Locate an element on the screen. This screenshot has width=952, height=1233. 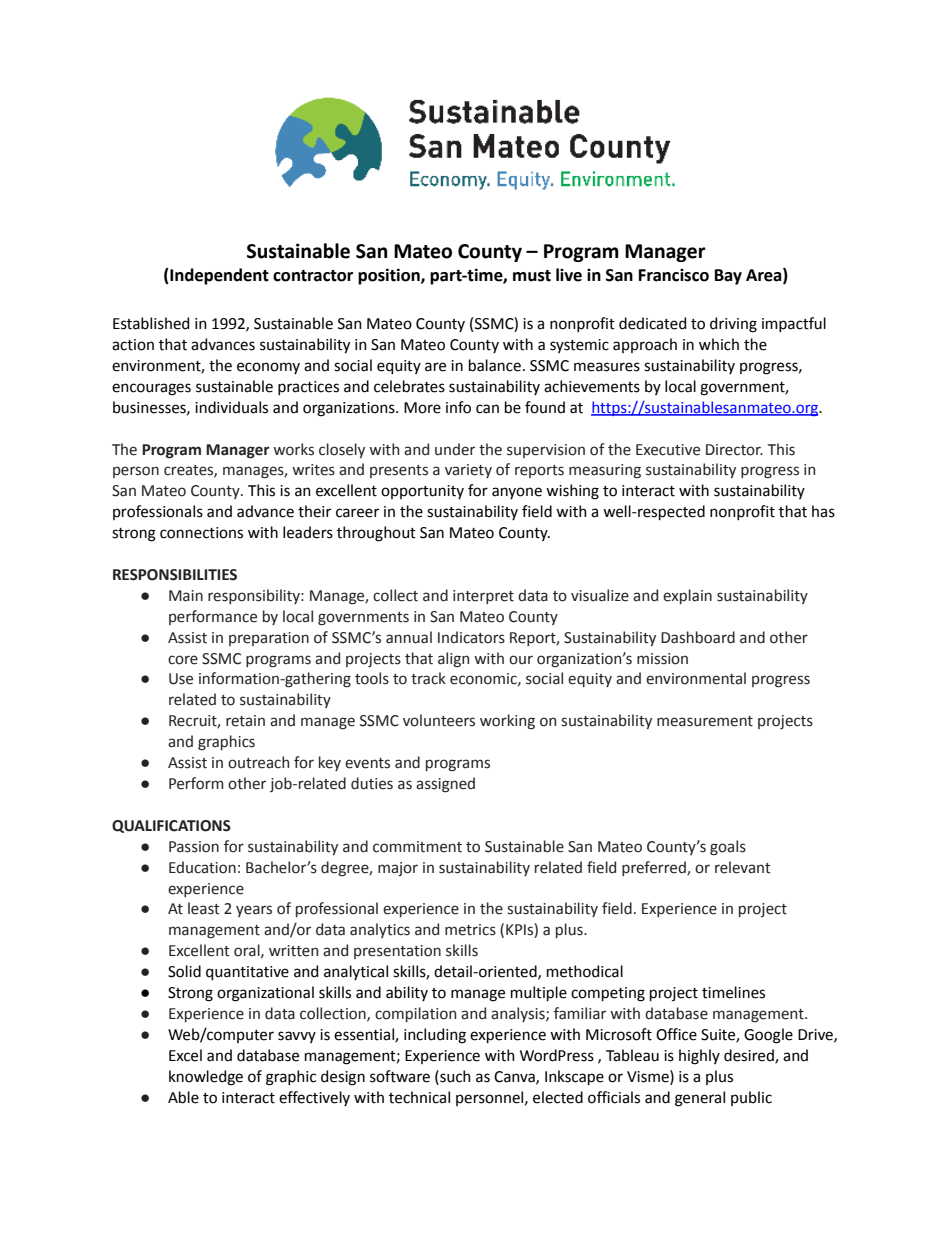
variety is located at coordinates (468, 471).
